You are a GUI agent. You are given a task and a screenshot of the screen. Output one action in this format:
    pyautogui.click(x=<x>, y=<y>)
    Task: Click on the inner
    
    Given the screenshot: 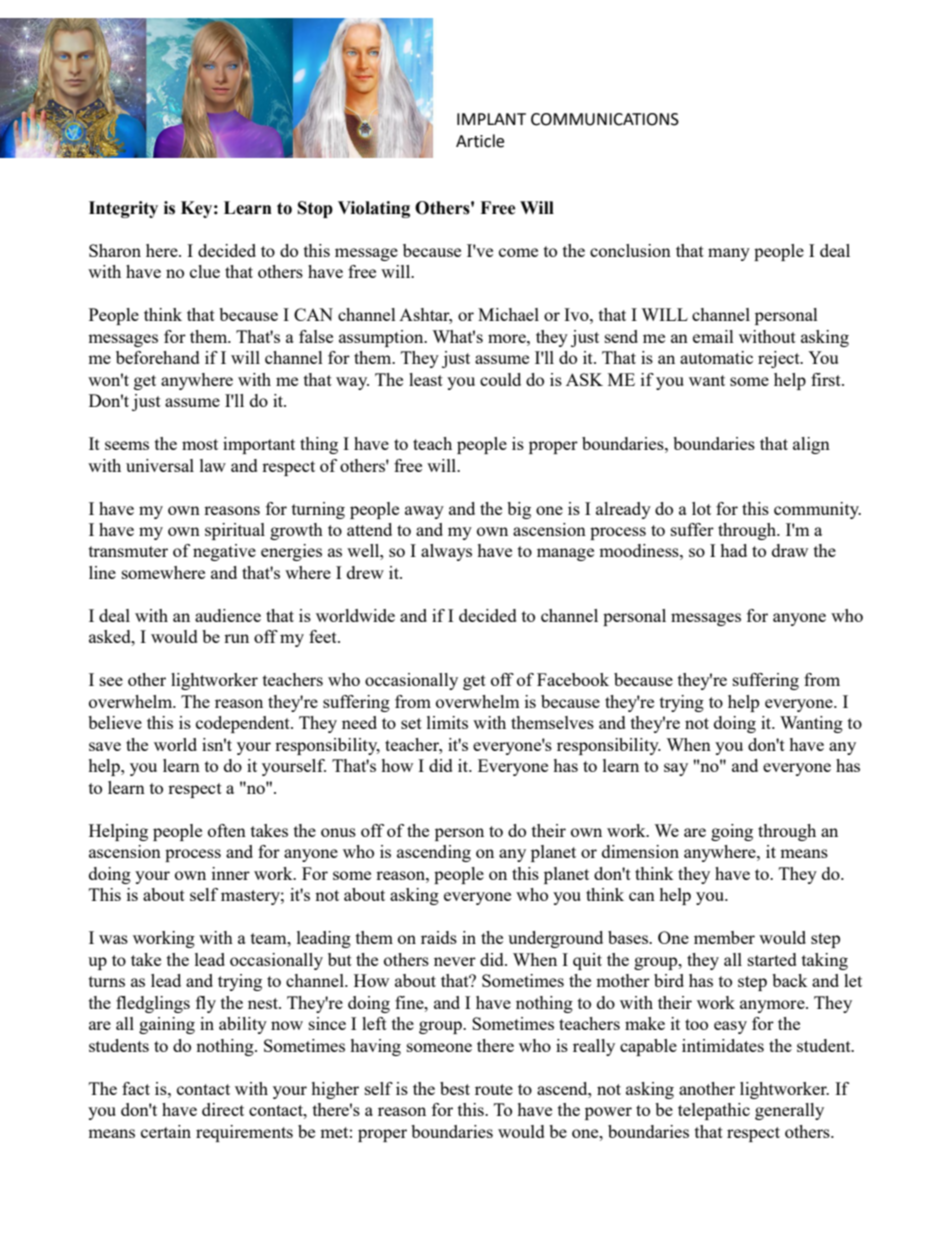 What is the action you would take?
    pyautogui.click(x=231, y=873)
